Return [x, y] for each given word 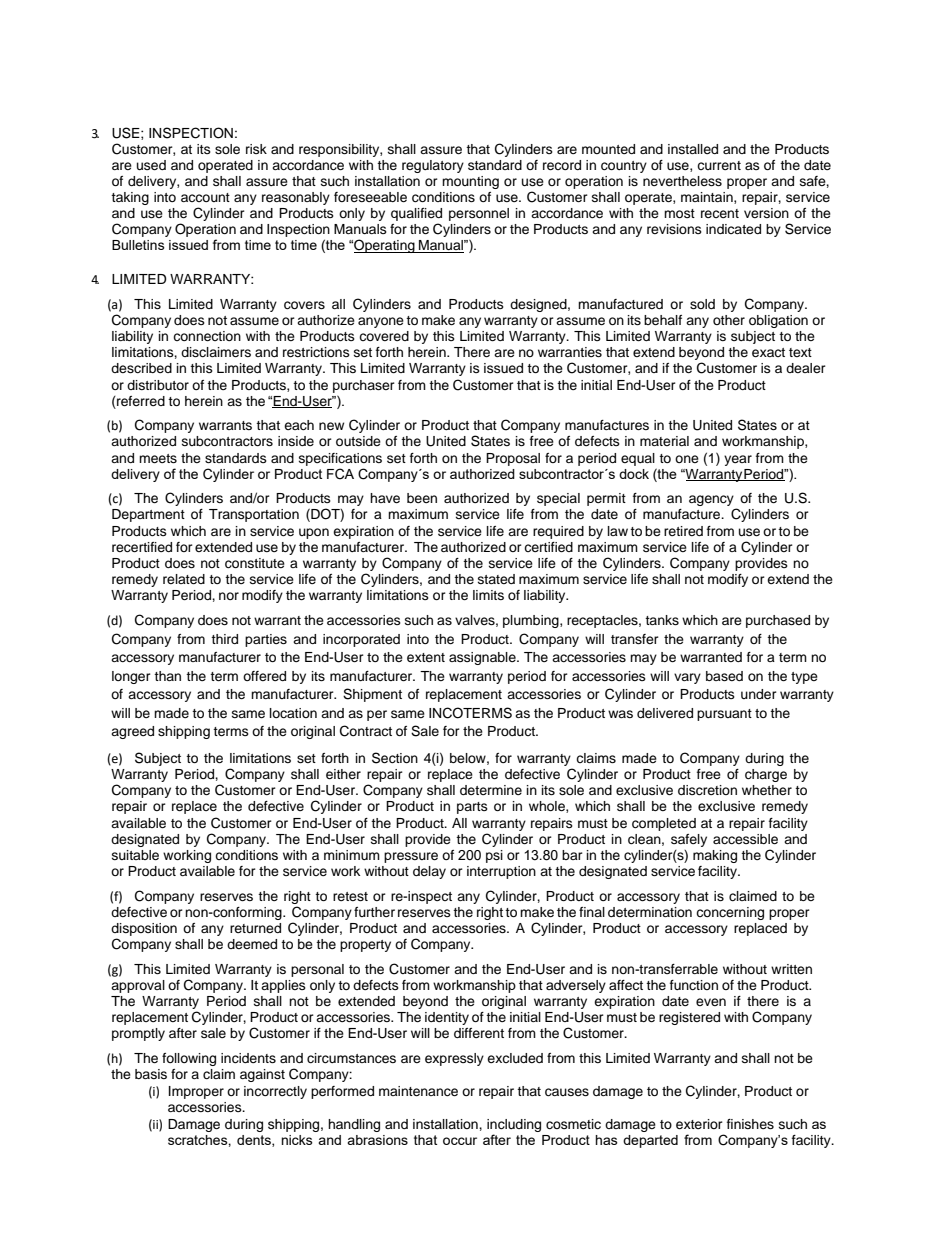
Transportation [254, 515]
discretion [707, 790]
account [205, 197]
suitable [135, 855]
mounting [470, 182]
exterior [699, 1124]
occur [460, 1141]
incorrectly [275, 1092]
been [422, 498]
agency [712, 502]
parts [472, 808]
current [719, 165]
